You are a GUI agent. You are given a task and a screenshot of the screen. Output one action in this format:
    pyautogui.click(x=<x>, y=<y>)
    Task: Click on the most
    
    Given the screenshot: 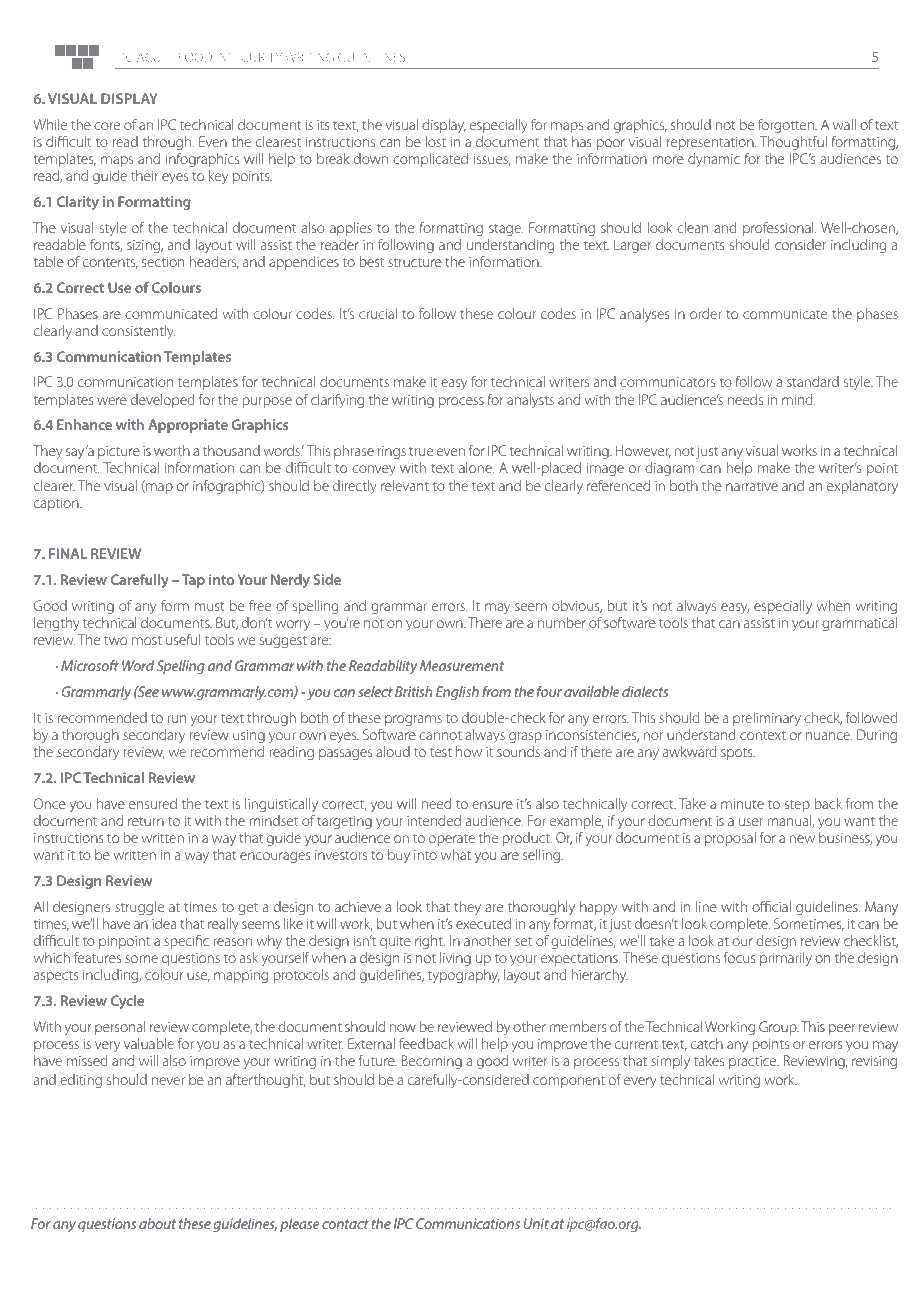 What is the action you would take?
    pyautogui.click(x=147, y=640)
